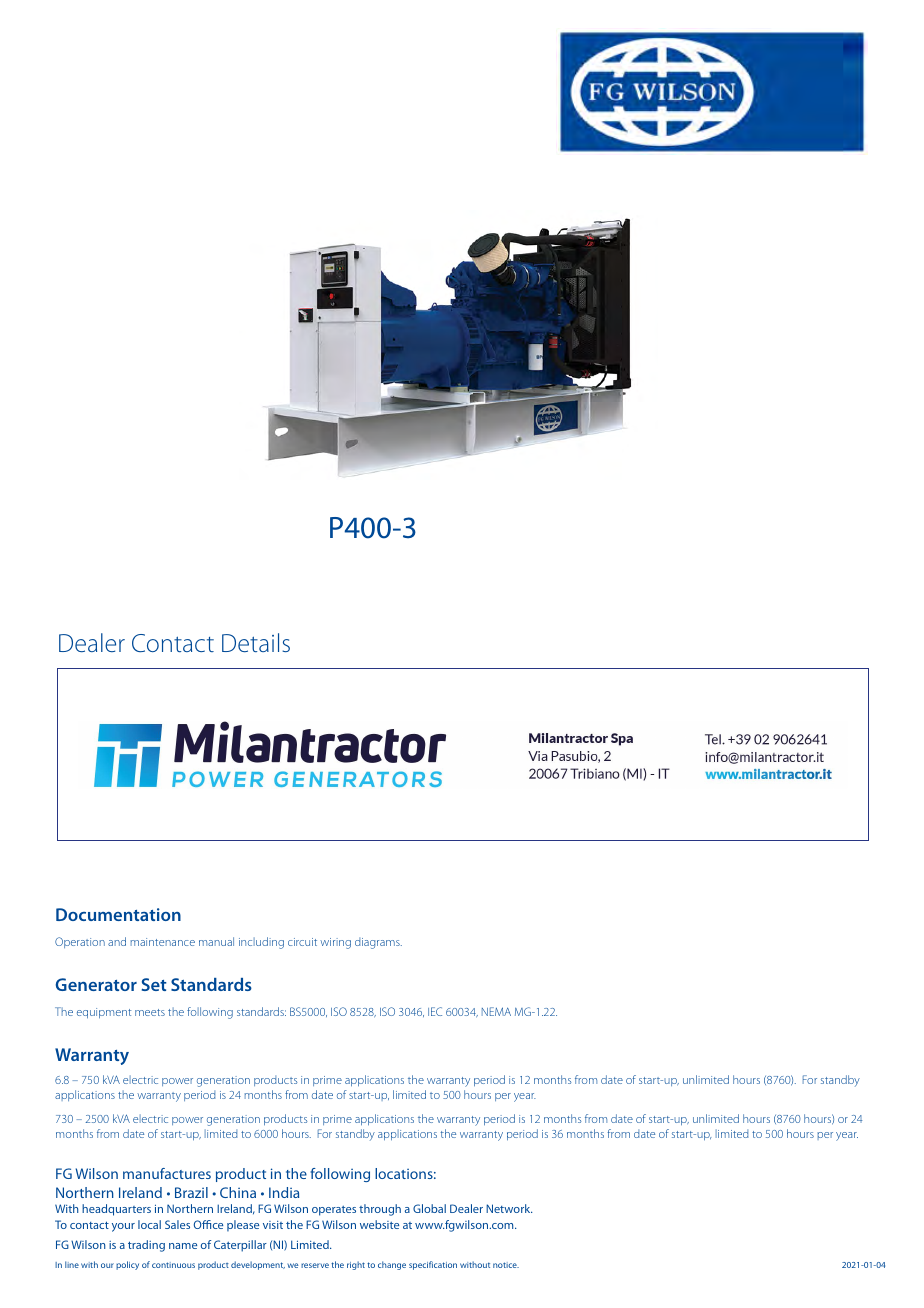 The height and width of the document is (1308, 924). I want to click on wiring, so click(335, 943).
